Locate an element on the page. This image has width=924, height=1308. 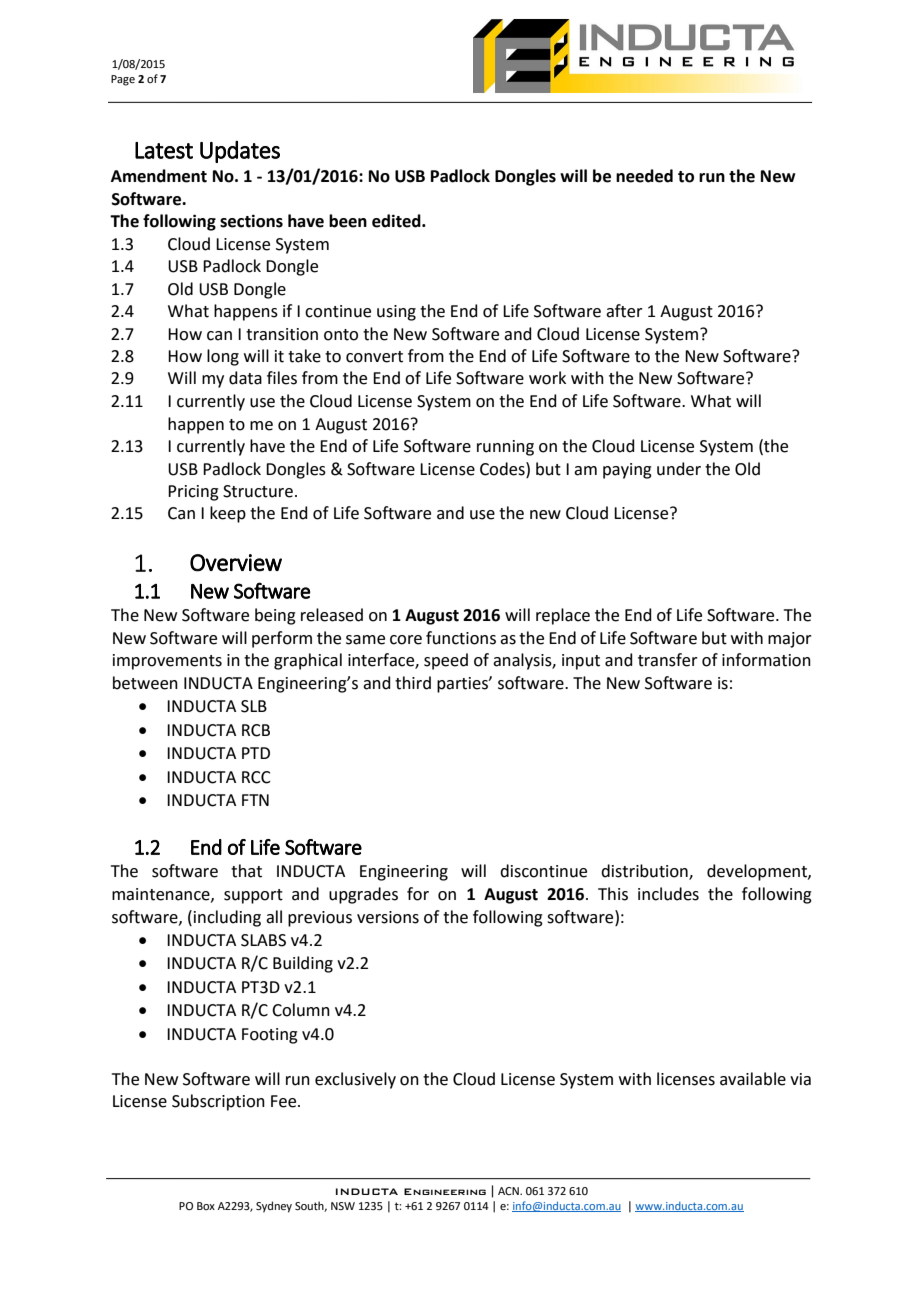
needed is located at coordinates (644, 176).
